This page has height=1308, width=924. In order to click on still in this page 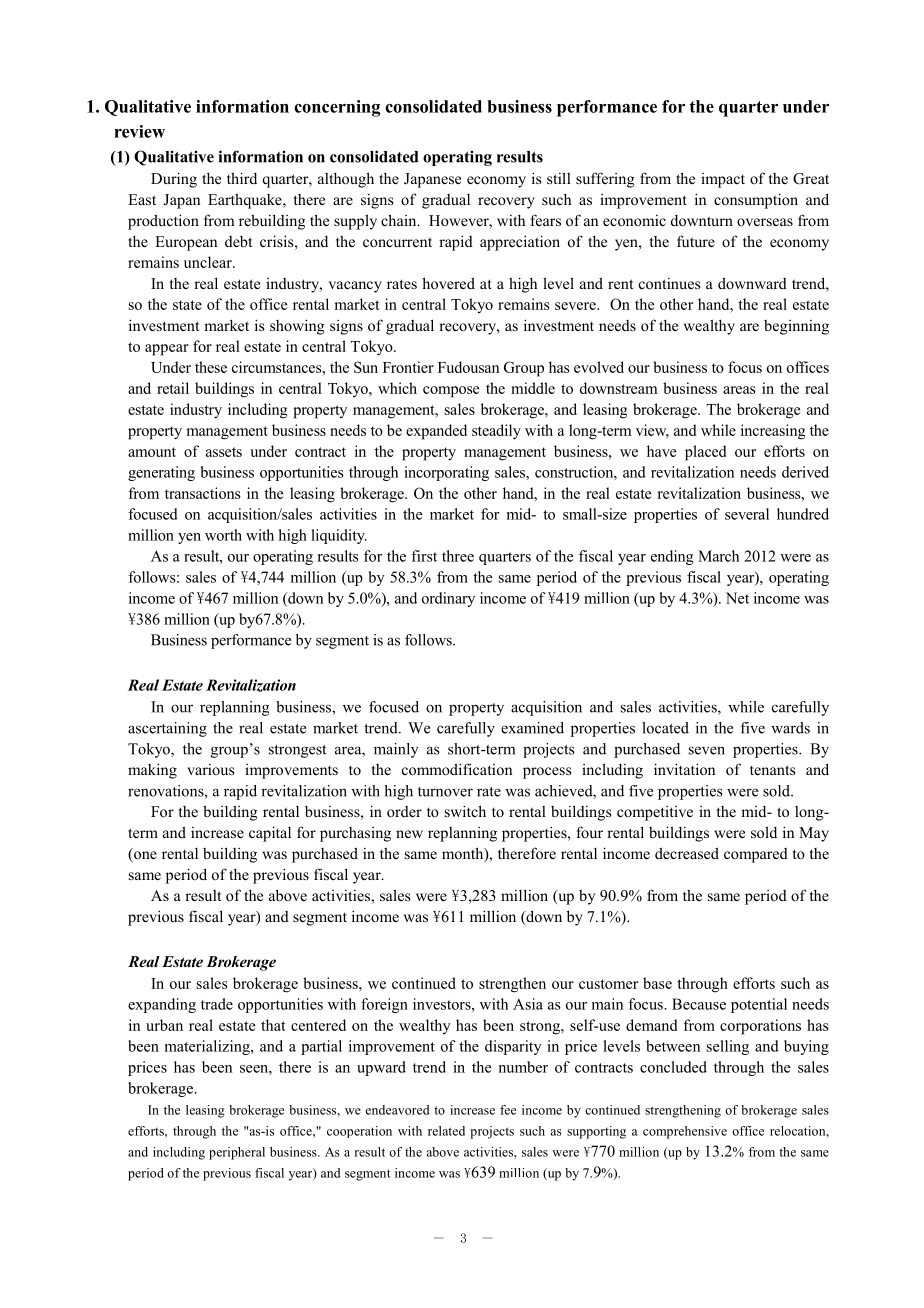, I will do `click(559, 178)`.
